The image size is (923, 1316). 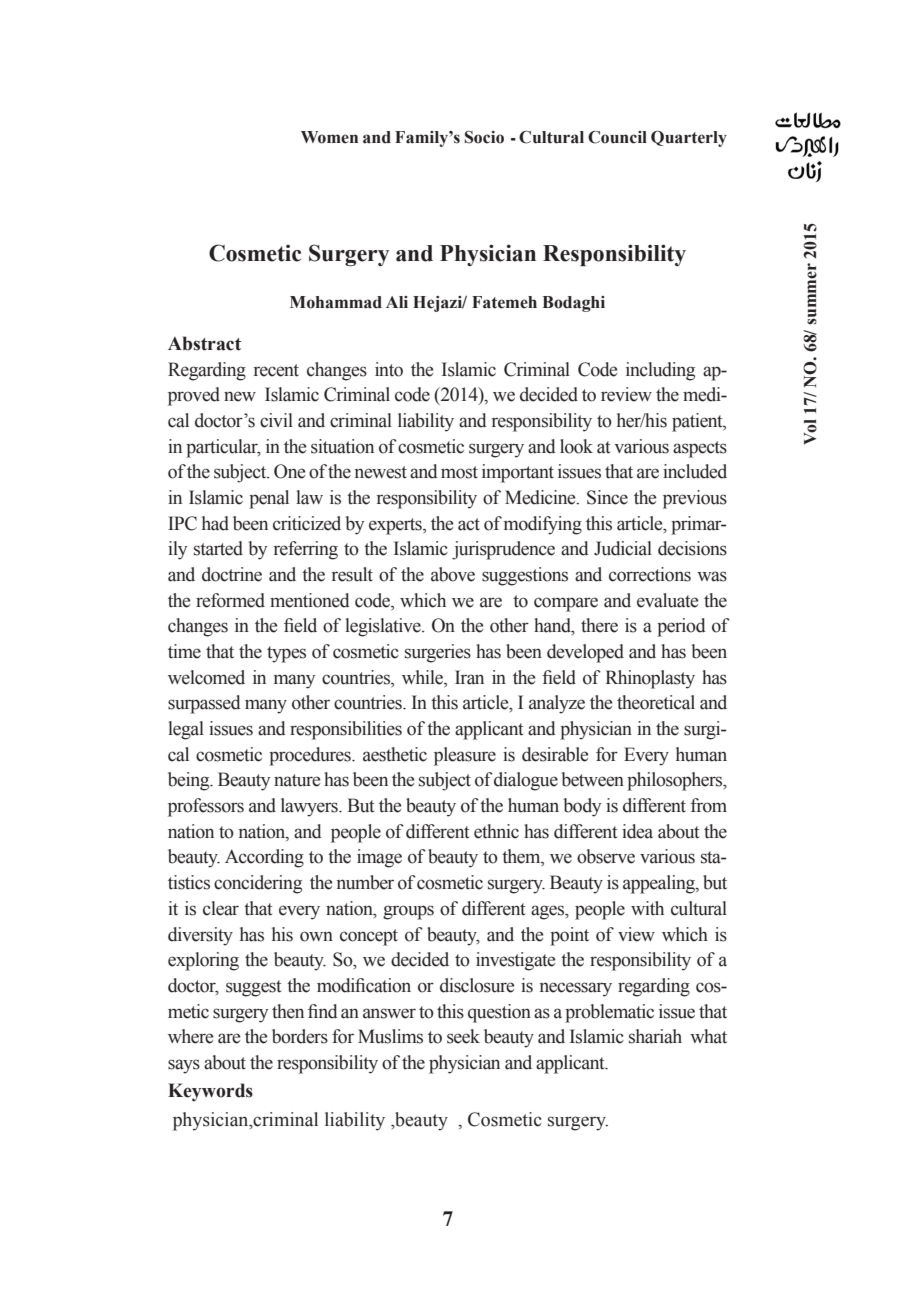 What do you see at coordinates (617, 137) in the screenshot?
I see `Council` at bounding box center [617, 137].
